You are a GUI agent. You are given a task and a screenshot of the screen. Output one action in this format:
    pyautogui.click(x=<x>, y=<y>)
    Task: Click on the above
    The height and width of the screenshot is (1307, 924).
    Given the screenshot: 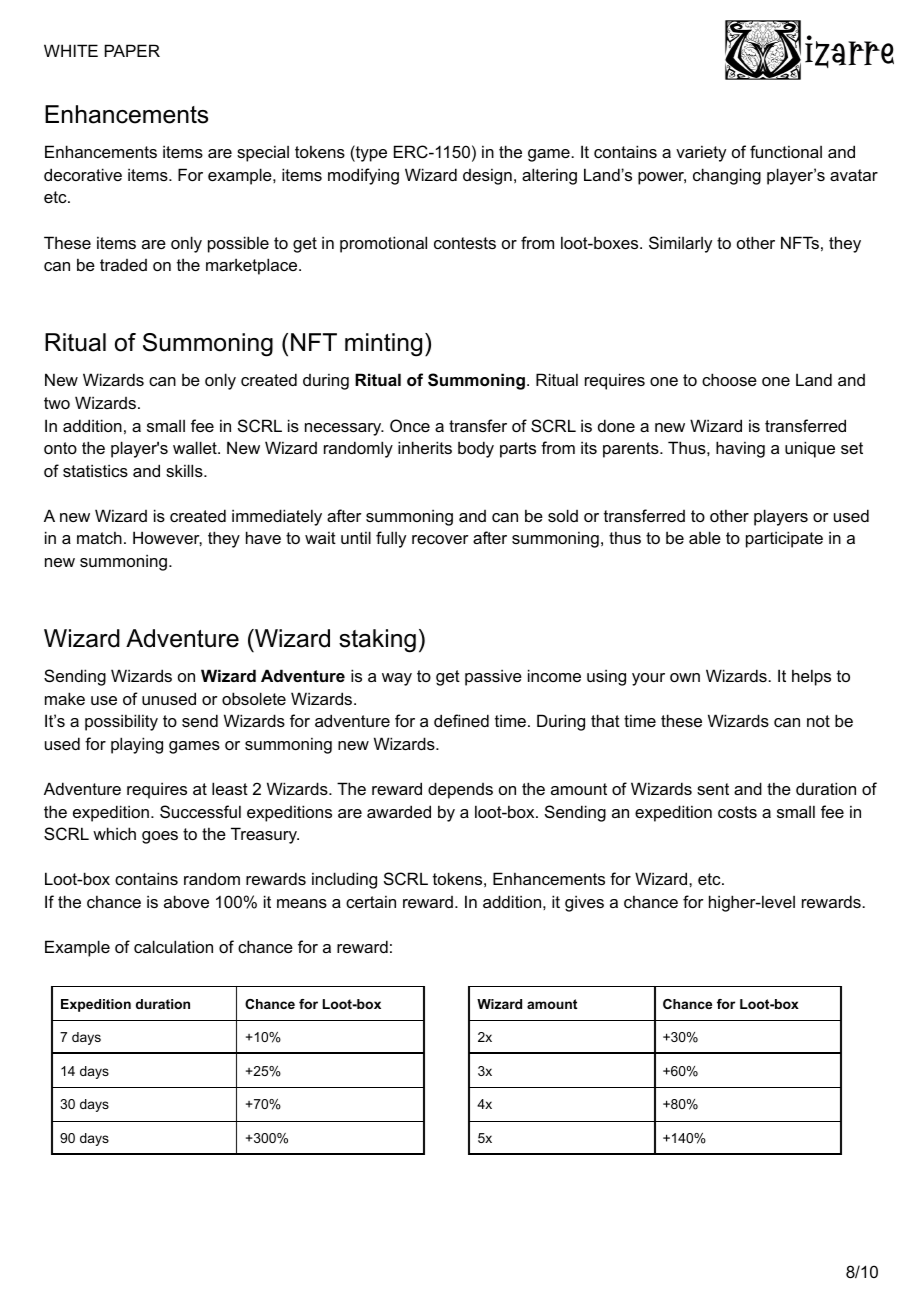 What is the action you would take?
    pyautogui.click(x=186, y=901)
